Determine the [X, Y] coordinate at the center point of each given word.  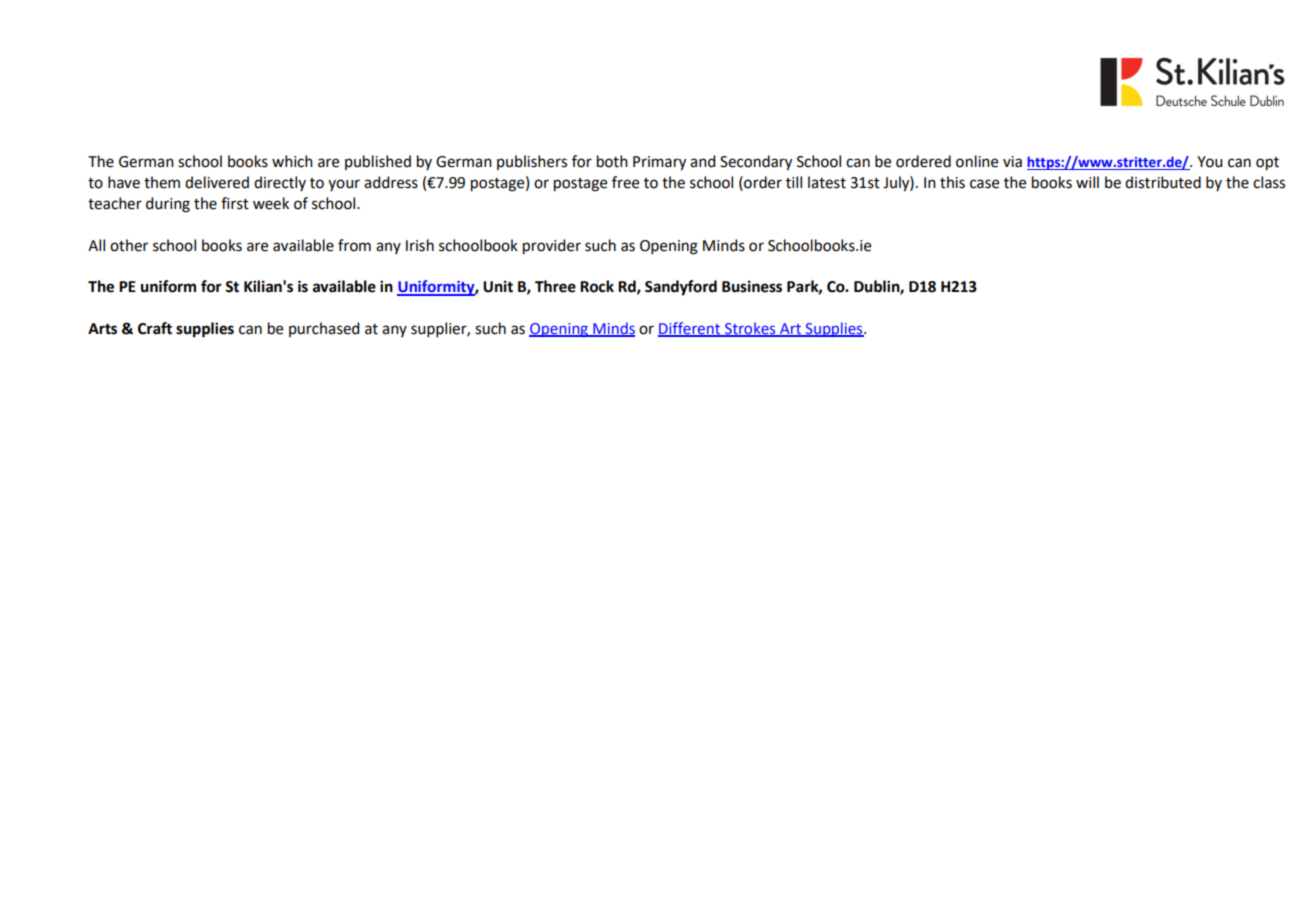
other [129, 245]
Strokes [750, 329]
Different [690, 329]
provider [552, 247]
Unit [498, 286]
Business [752, 286]
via [1012, 162]
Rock [597, 286]
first [235, 203]
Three [555, 286]
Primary [659, 163]
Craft [155, 328]
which [292, 161]
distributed [1163, 182]
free [625, 182]
